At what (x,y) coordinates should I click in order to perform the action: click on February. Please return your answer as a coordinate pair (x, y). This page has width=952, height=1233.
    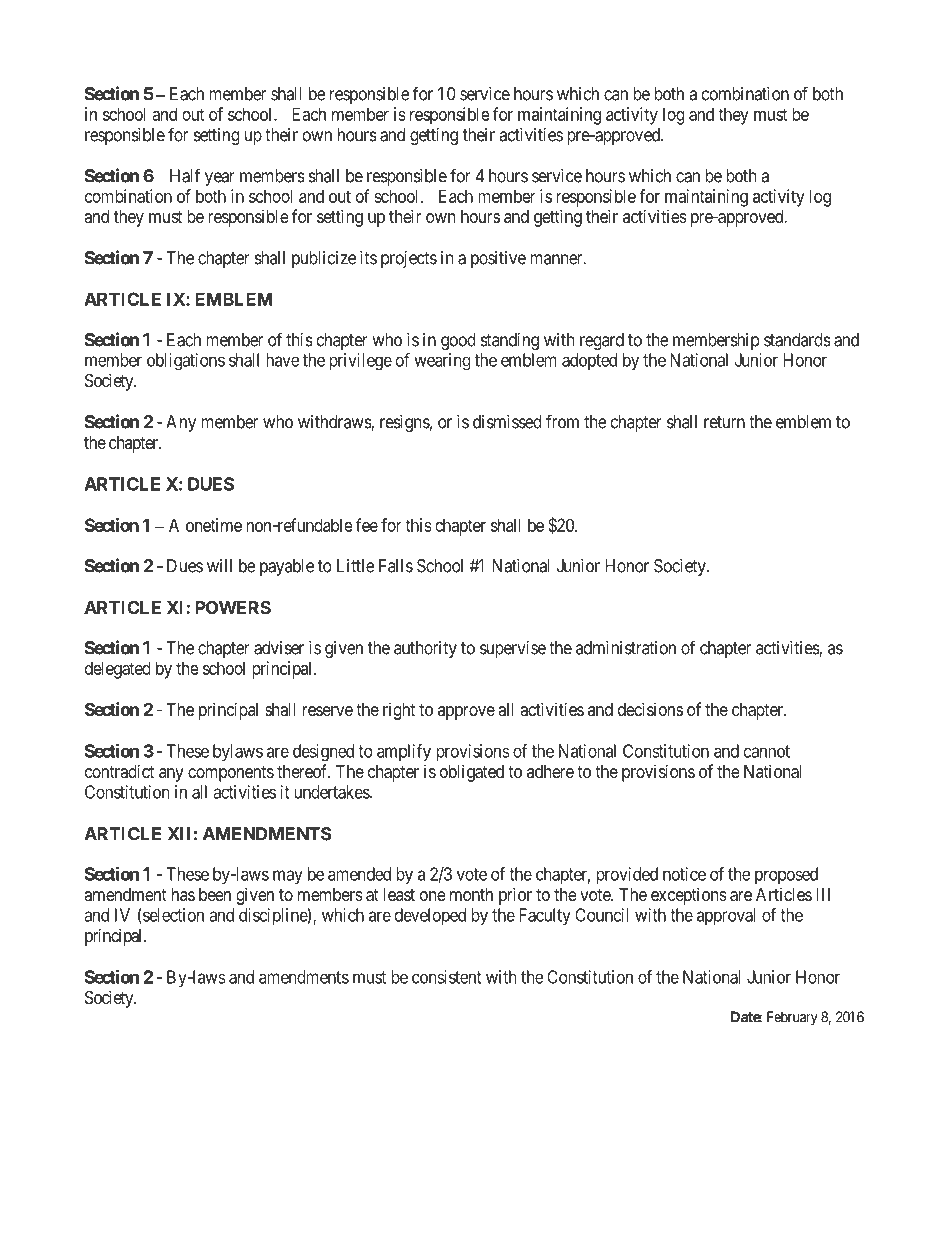
    Looking at the image, I should click on (792, 1018).
